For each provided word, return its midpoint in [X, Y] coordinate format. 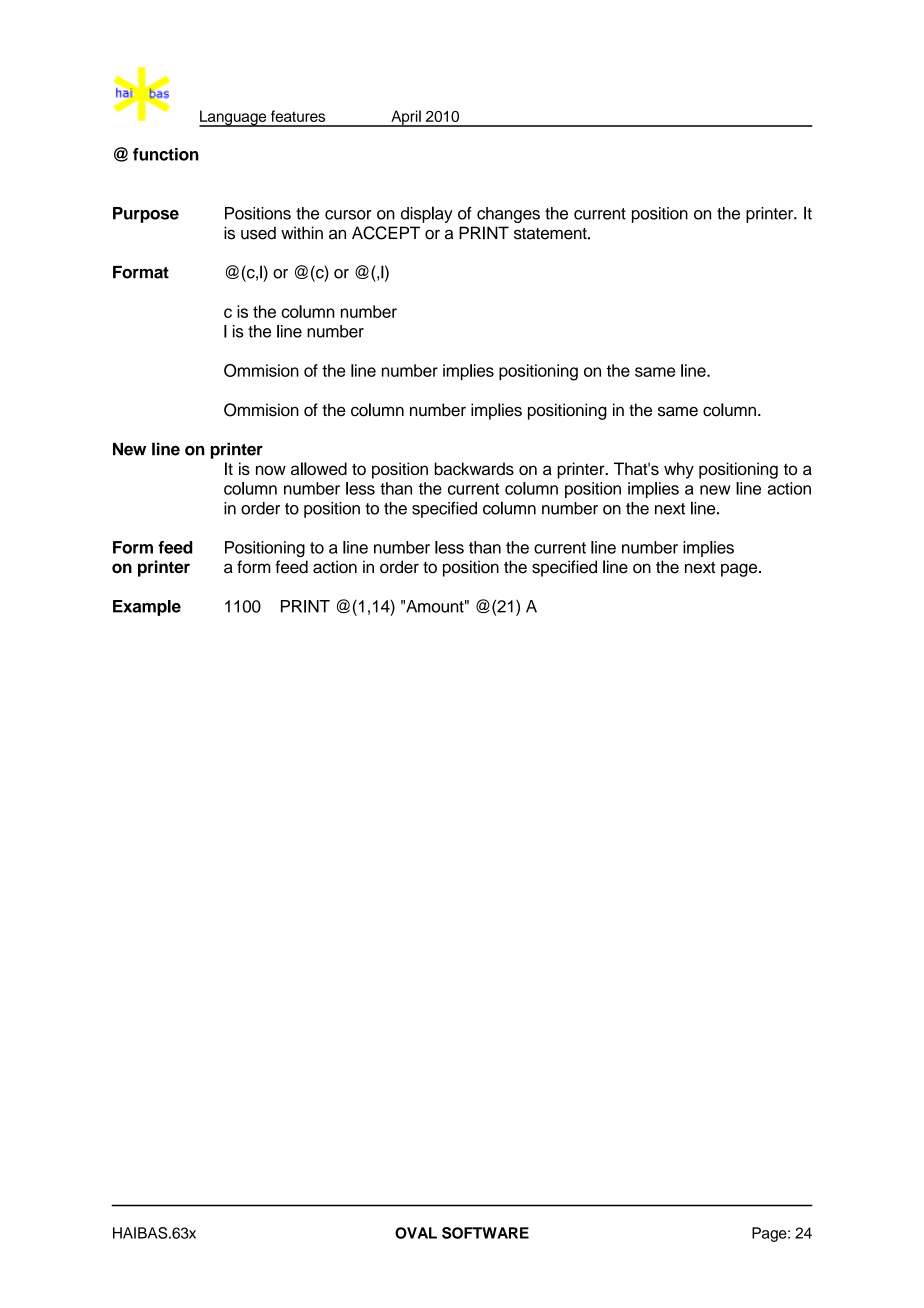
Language [234, 118]
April [406, 118]
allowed [319, 468]
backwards [474, 468]
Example [147, 608]
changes [508, 215]
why [679, 470]
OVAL [416, 1233]
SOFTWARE [485, 1233]
